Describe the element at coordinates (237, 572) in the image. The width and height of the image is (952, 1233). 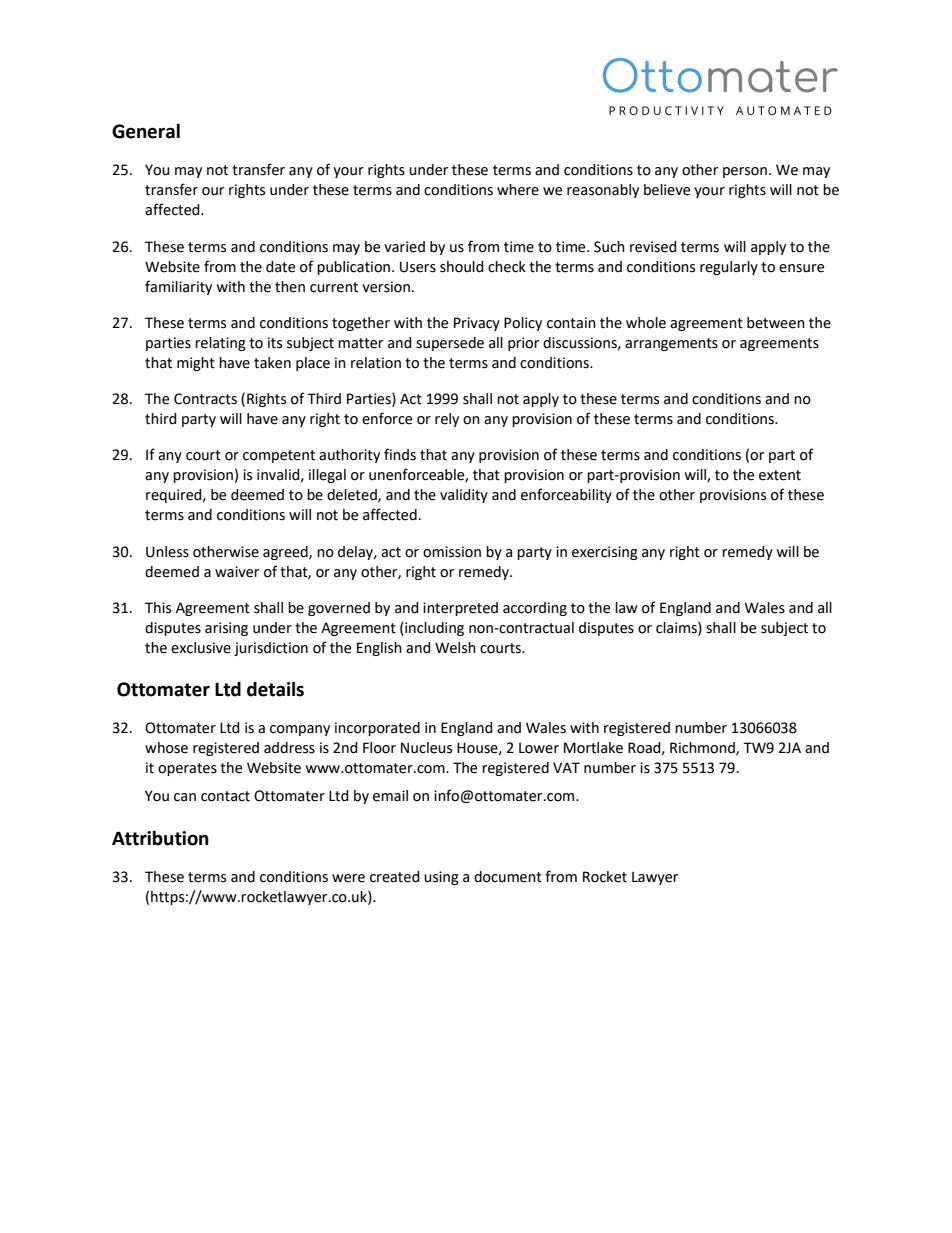
I see `waiver` at that location.
